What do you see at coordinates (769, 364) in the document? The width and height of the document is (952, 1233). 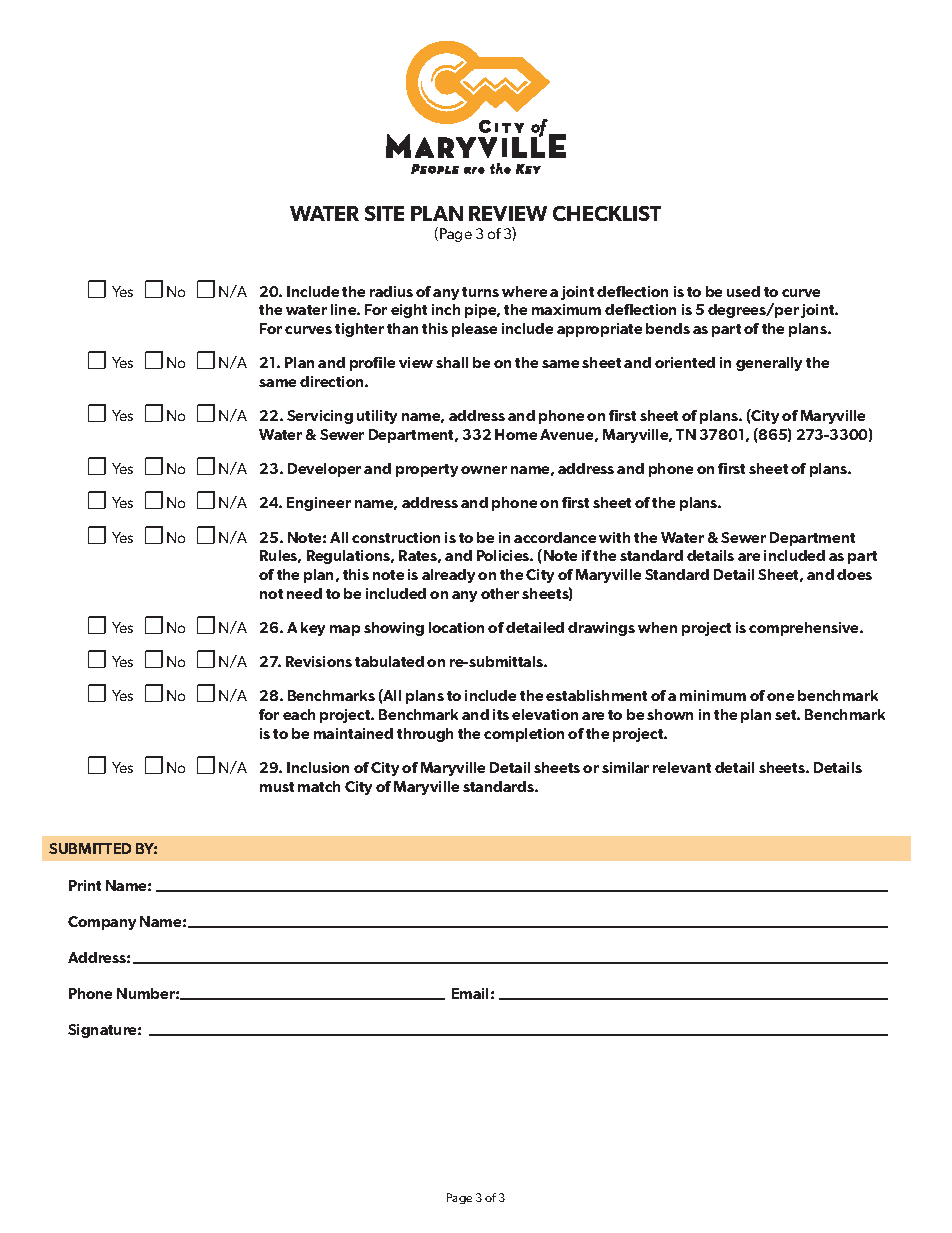 I see `generally` at bounding box center [769, 364].
